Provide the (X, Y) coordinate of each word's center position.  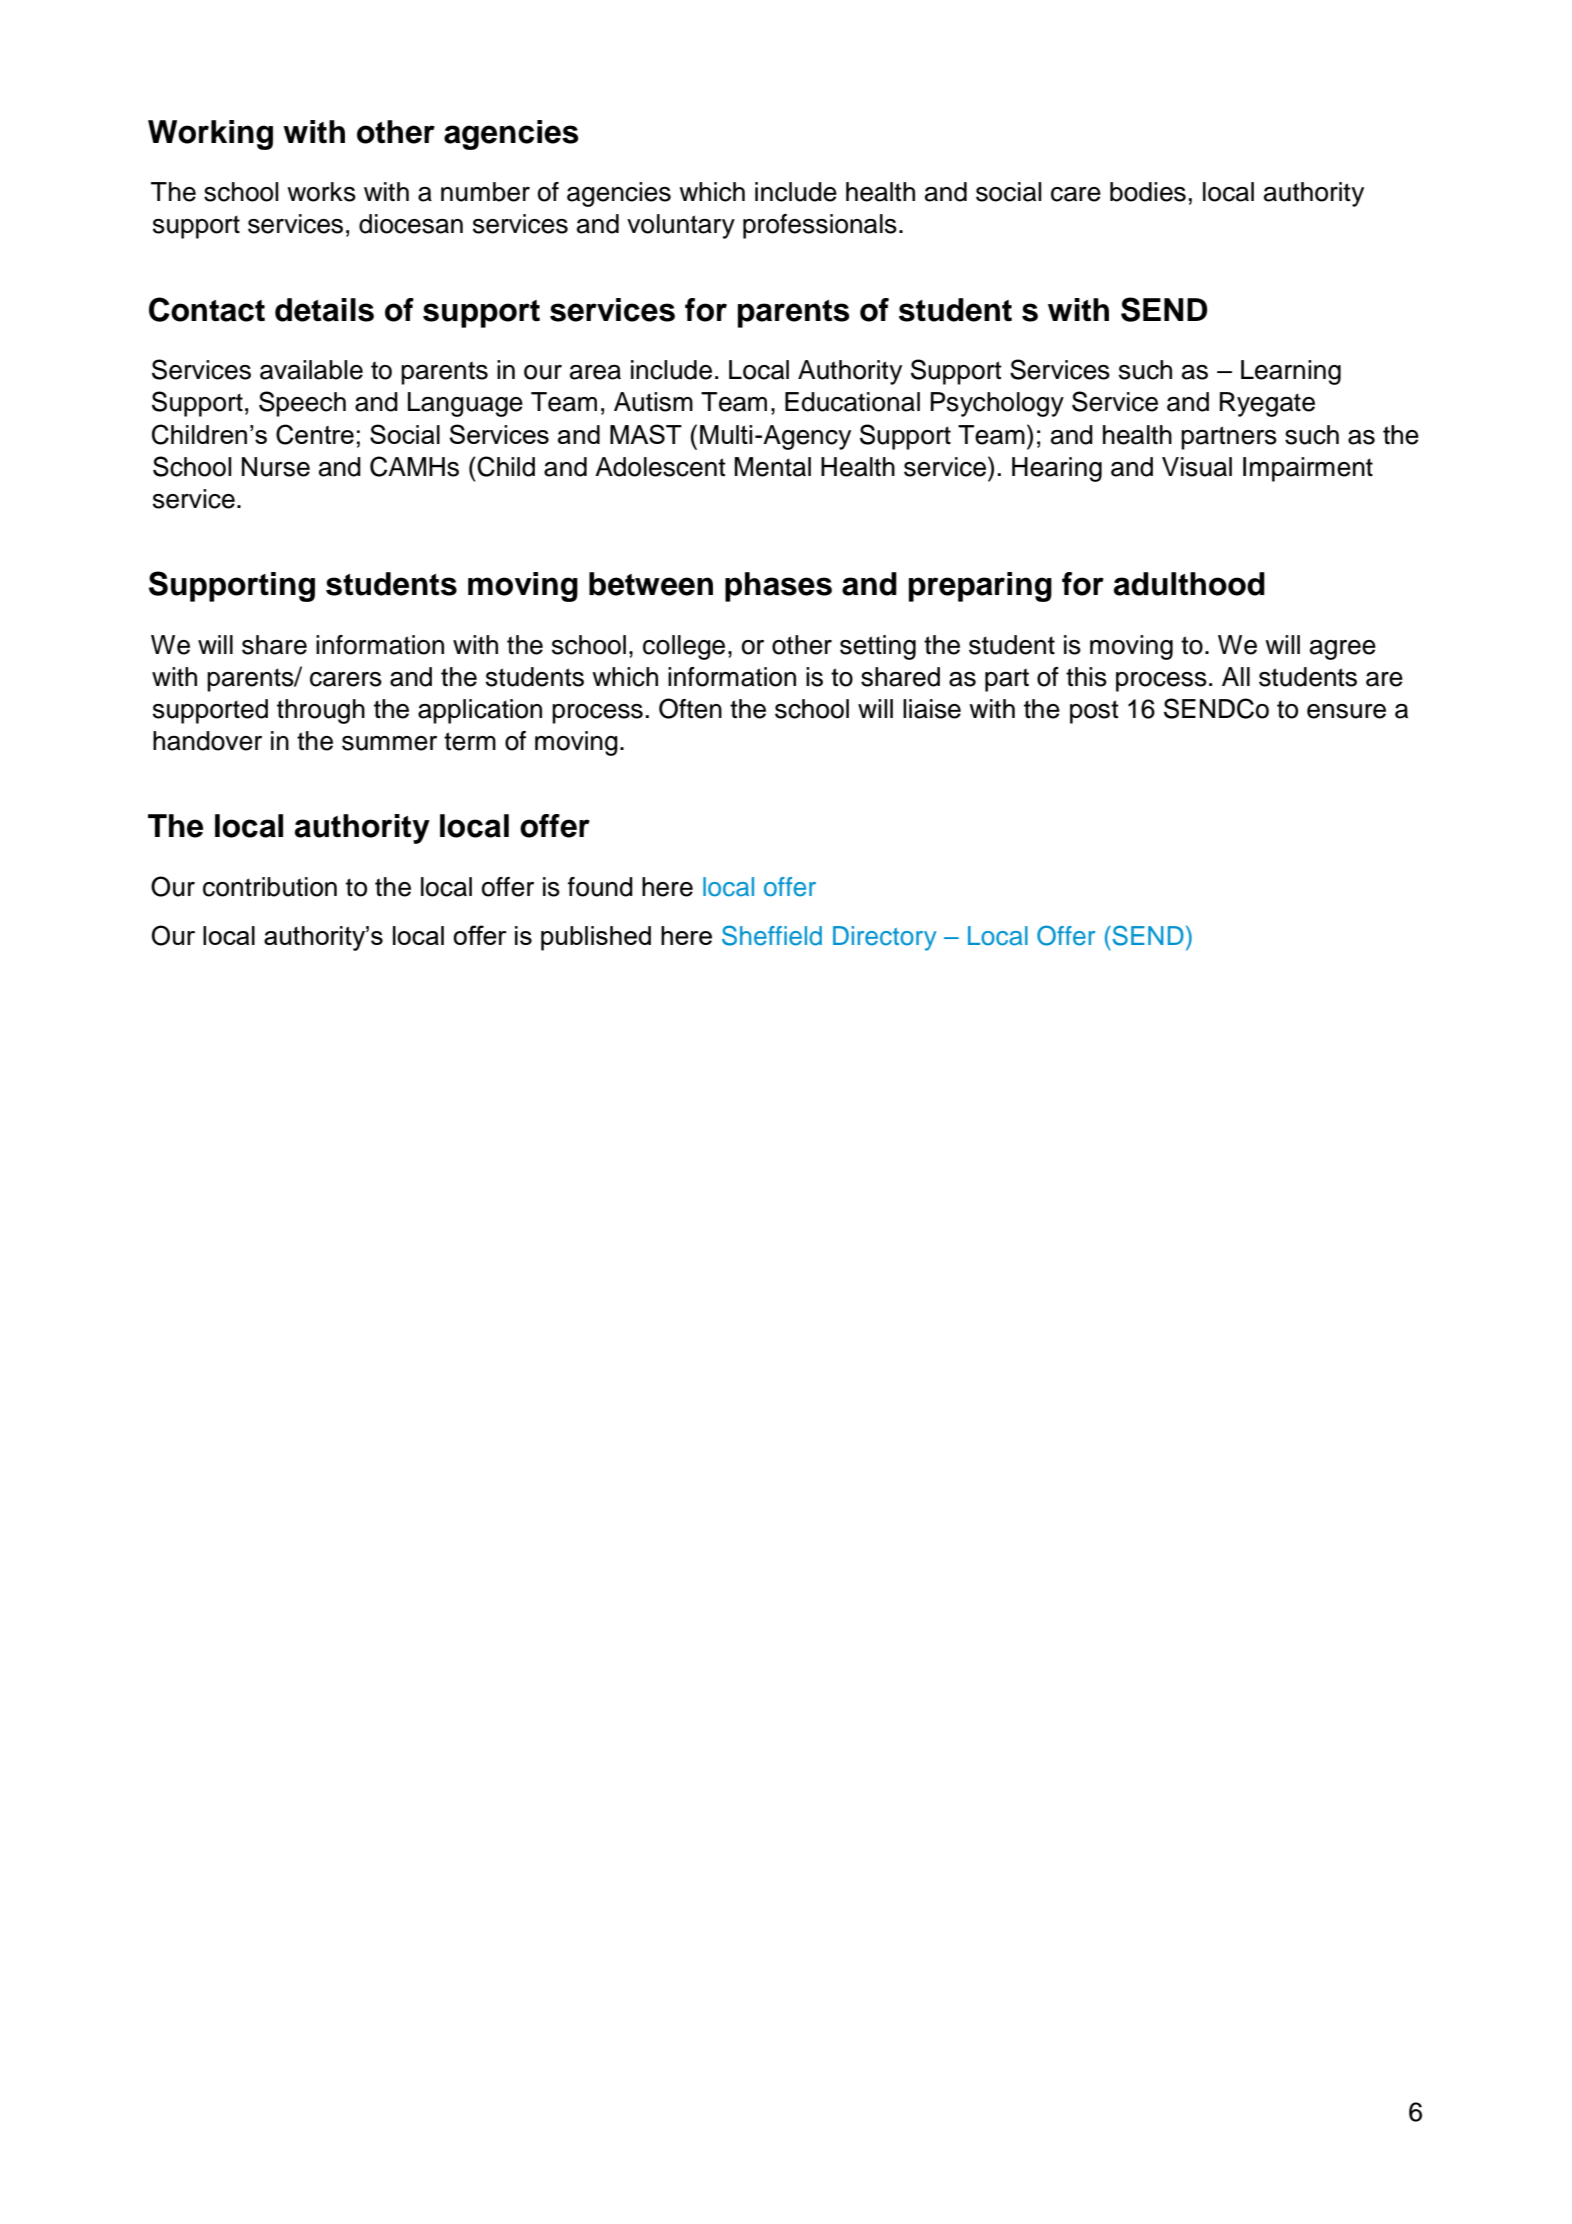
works (321, 192)
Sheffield (772, 935)
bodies (1148, 192)
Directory (884, 938)
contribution (270, 887)
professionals (820, 226)
